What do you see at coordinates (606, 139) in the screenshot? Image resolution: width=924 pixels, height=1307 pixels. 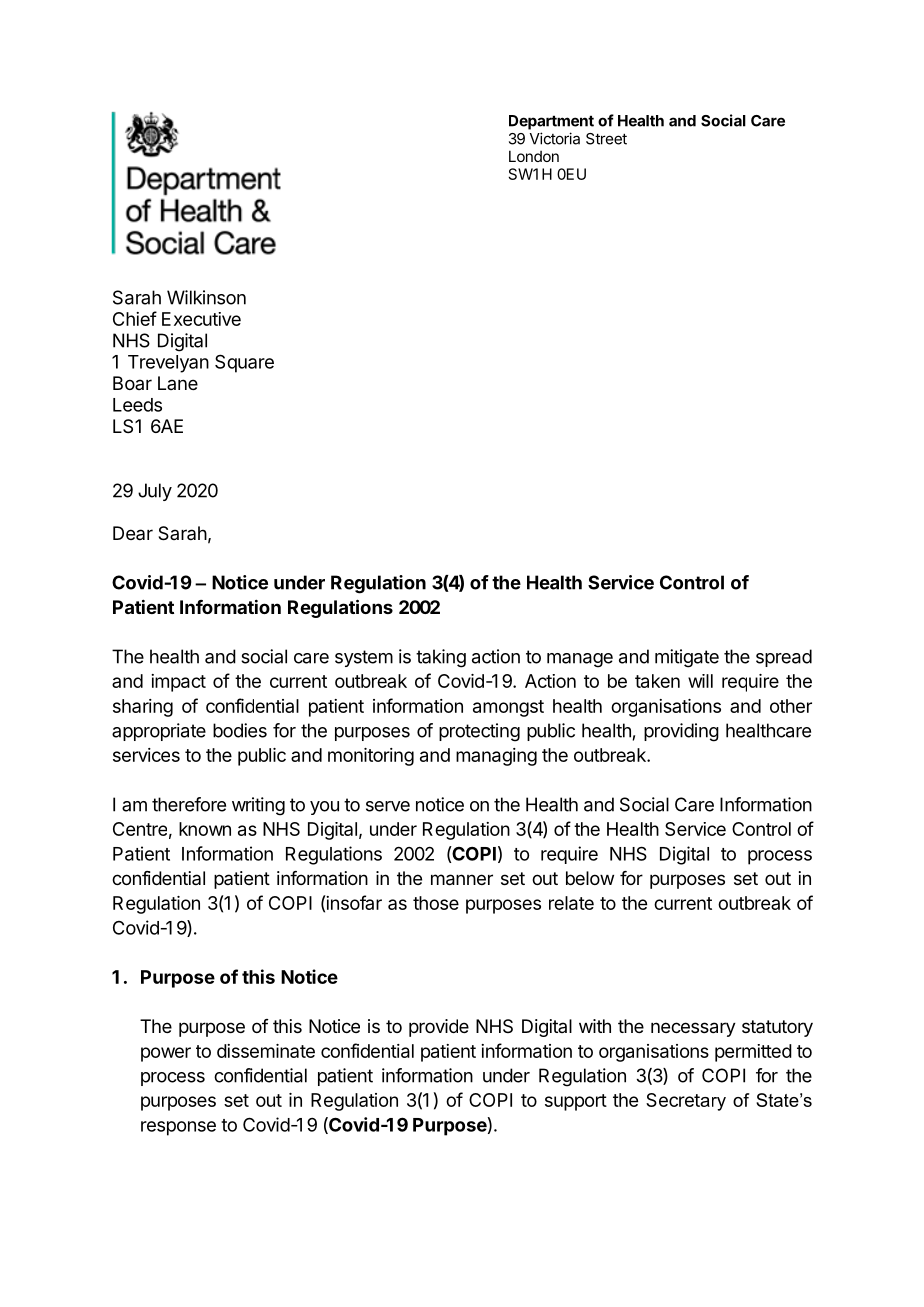 I see `Street` at bounding box center [606, 139].
